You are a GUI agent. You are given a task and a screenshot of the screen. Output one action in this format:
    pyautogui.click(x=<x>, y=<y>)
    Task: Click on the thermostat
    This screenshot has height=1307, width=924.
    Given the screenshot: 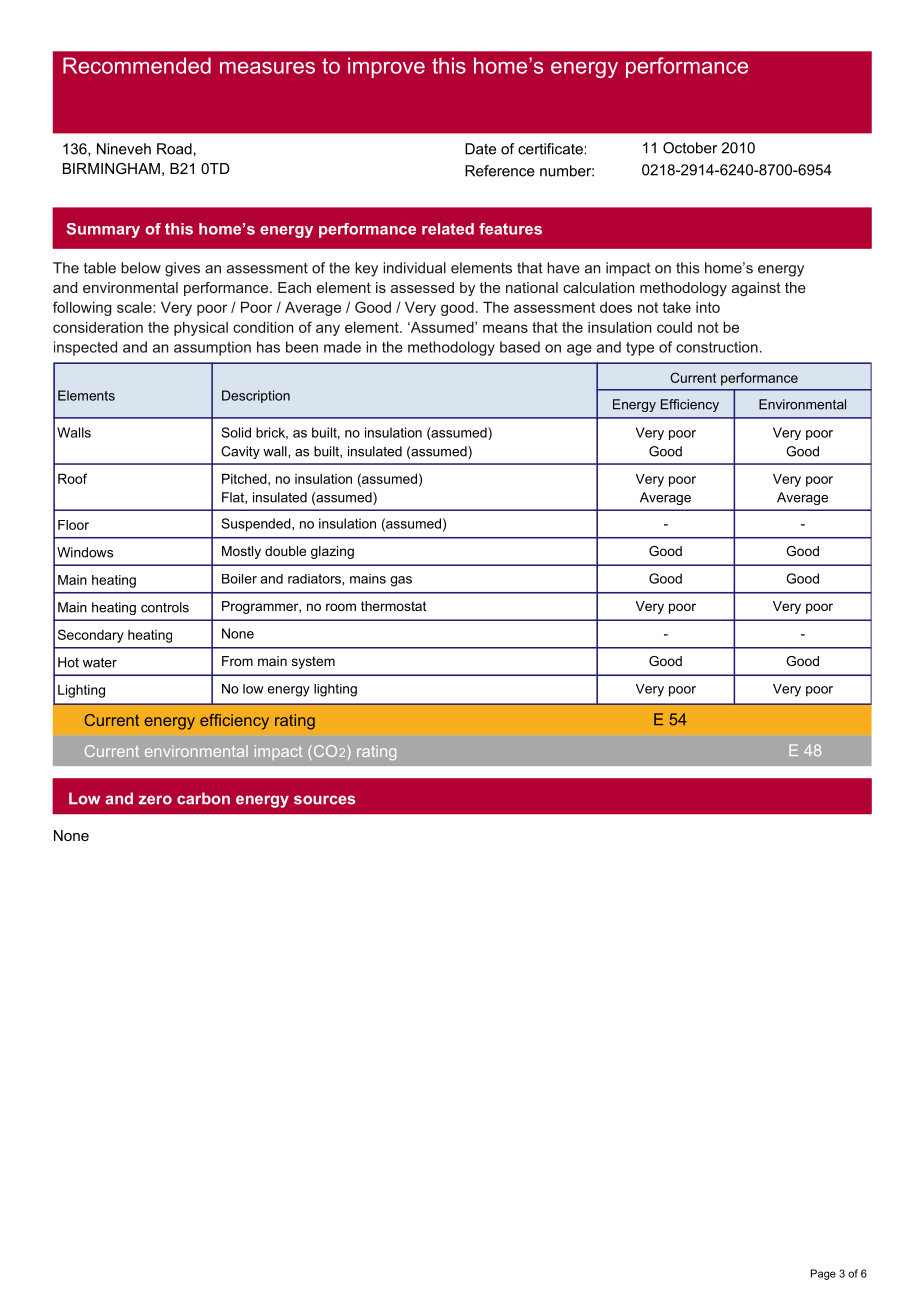 What is the action you would take?
    pyautogui.click(x=393, y=606)
